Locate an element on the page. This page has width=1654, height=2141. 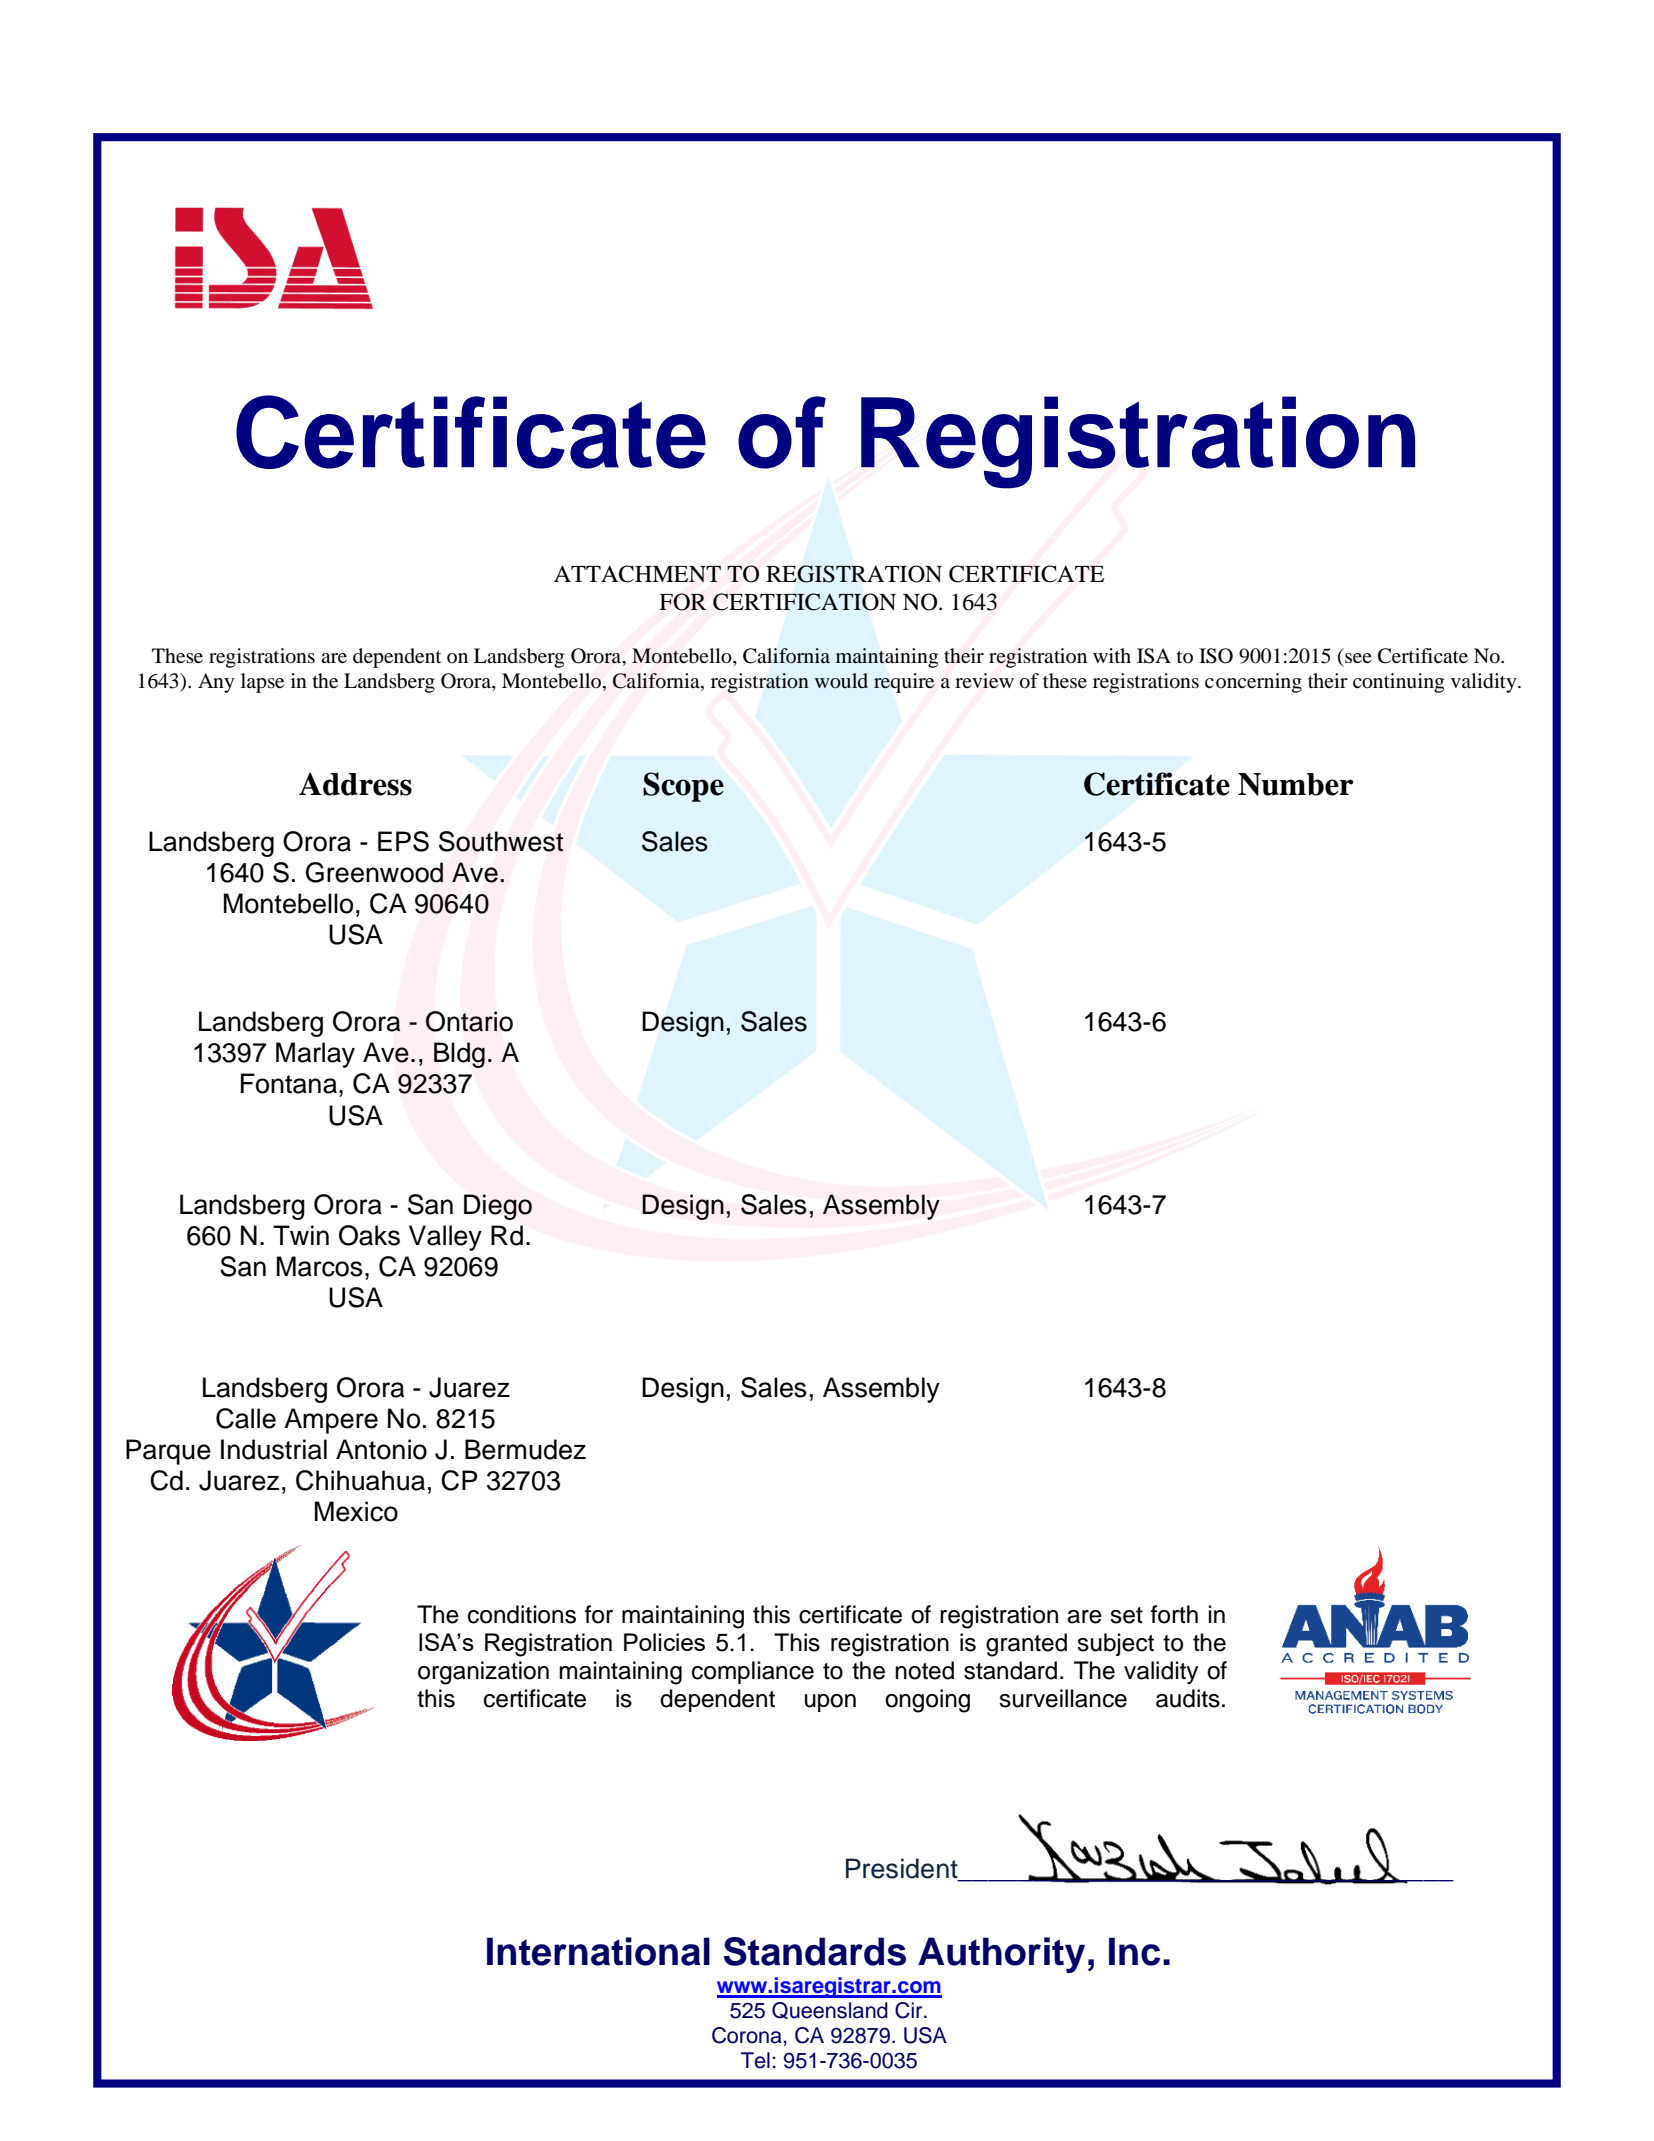
Greenwood is located at coordinates (374, 872).
